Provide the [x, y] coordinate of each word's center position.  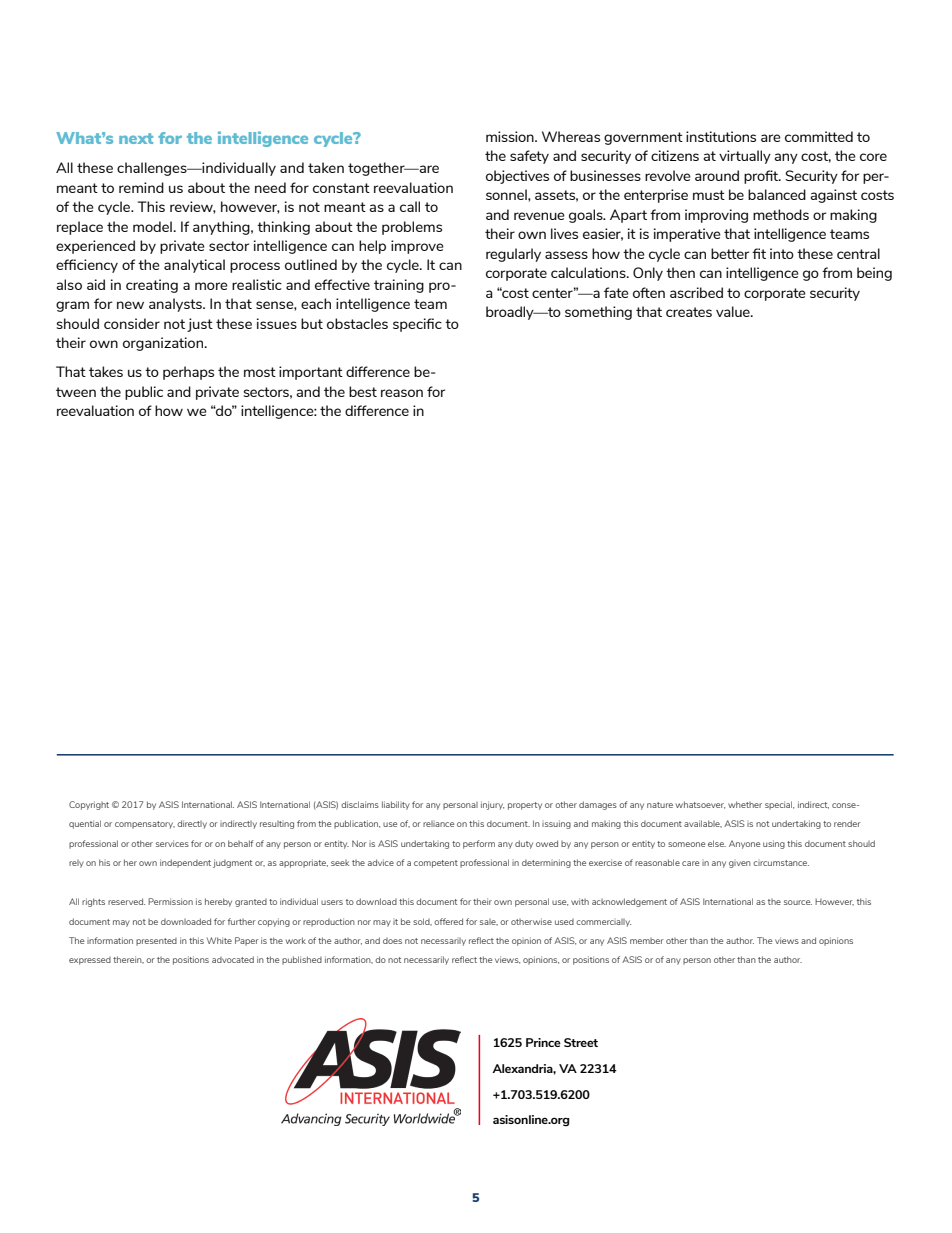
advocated [233, 959]
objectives [517, 177]
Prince [543, 1042]
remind [141, 187]
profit [762, 177]
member [647, 941]
